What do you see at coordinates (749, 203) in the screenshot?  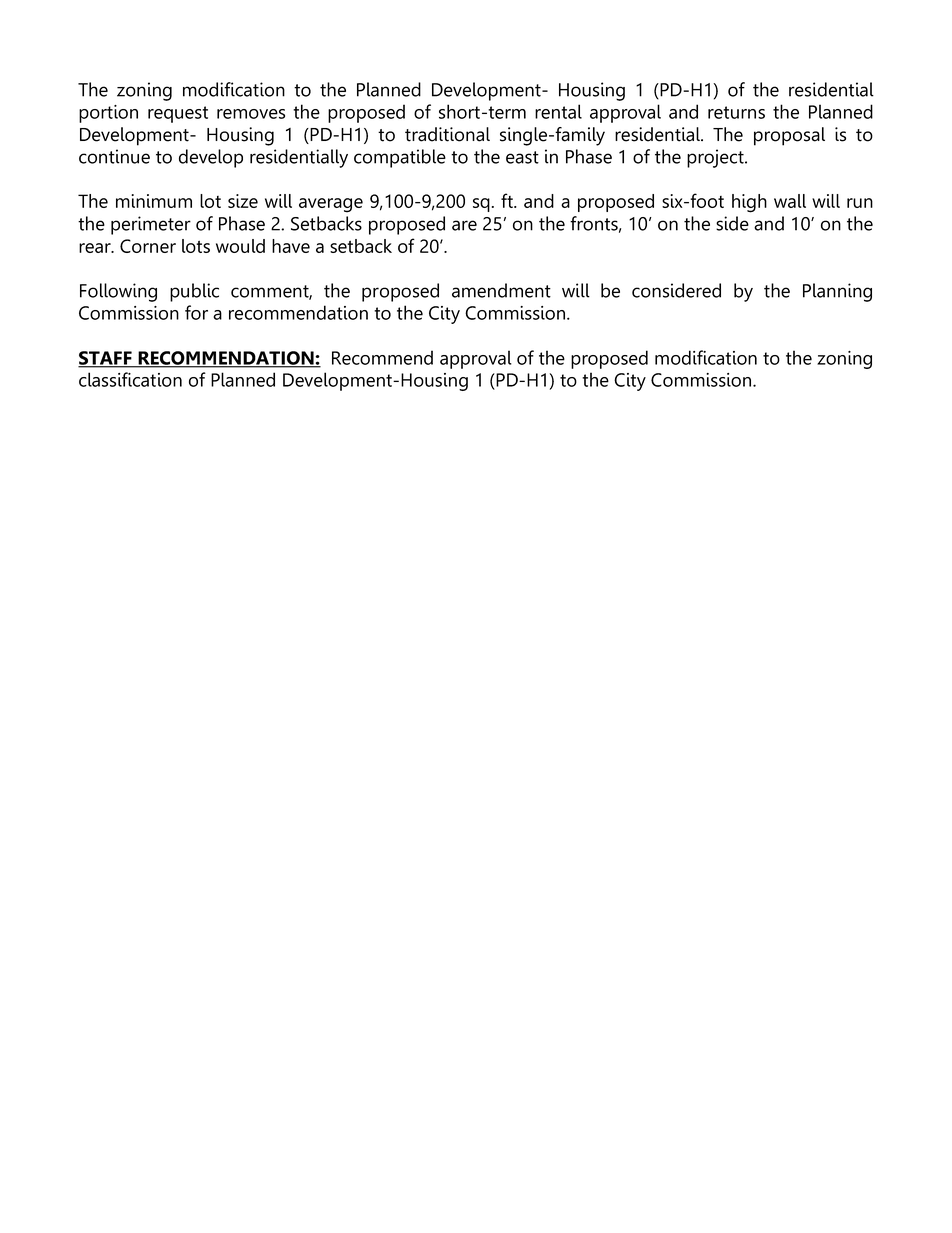 I see `high` at bounding box center [749, 203].
